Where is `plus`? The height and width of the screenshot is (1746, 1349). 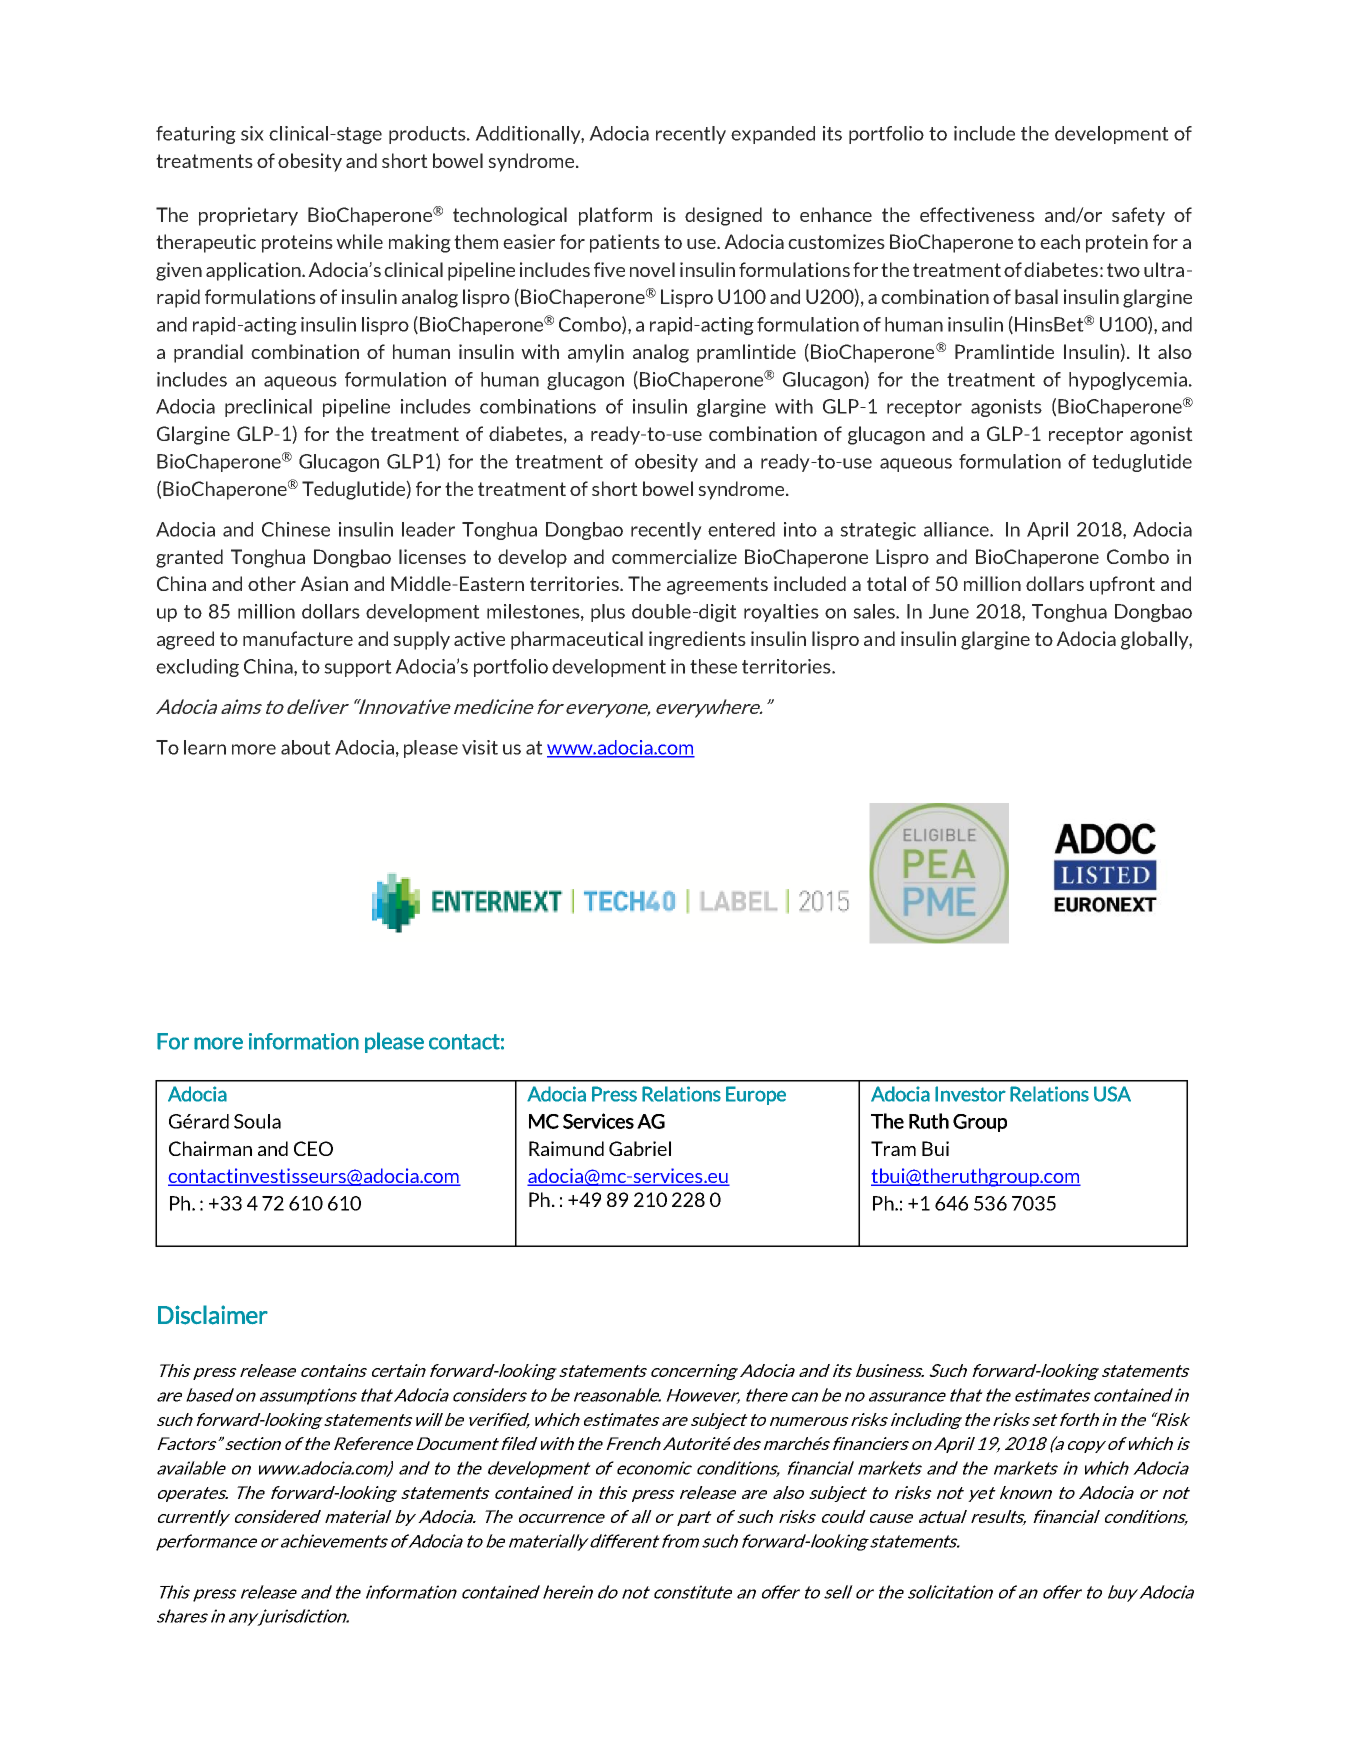
plus is located at coordinates (608, 613).
